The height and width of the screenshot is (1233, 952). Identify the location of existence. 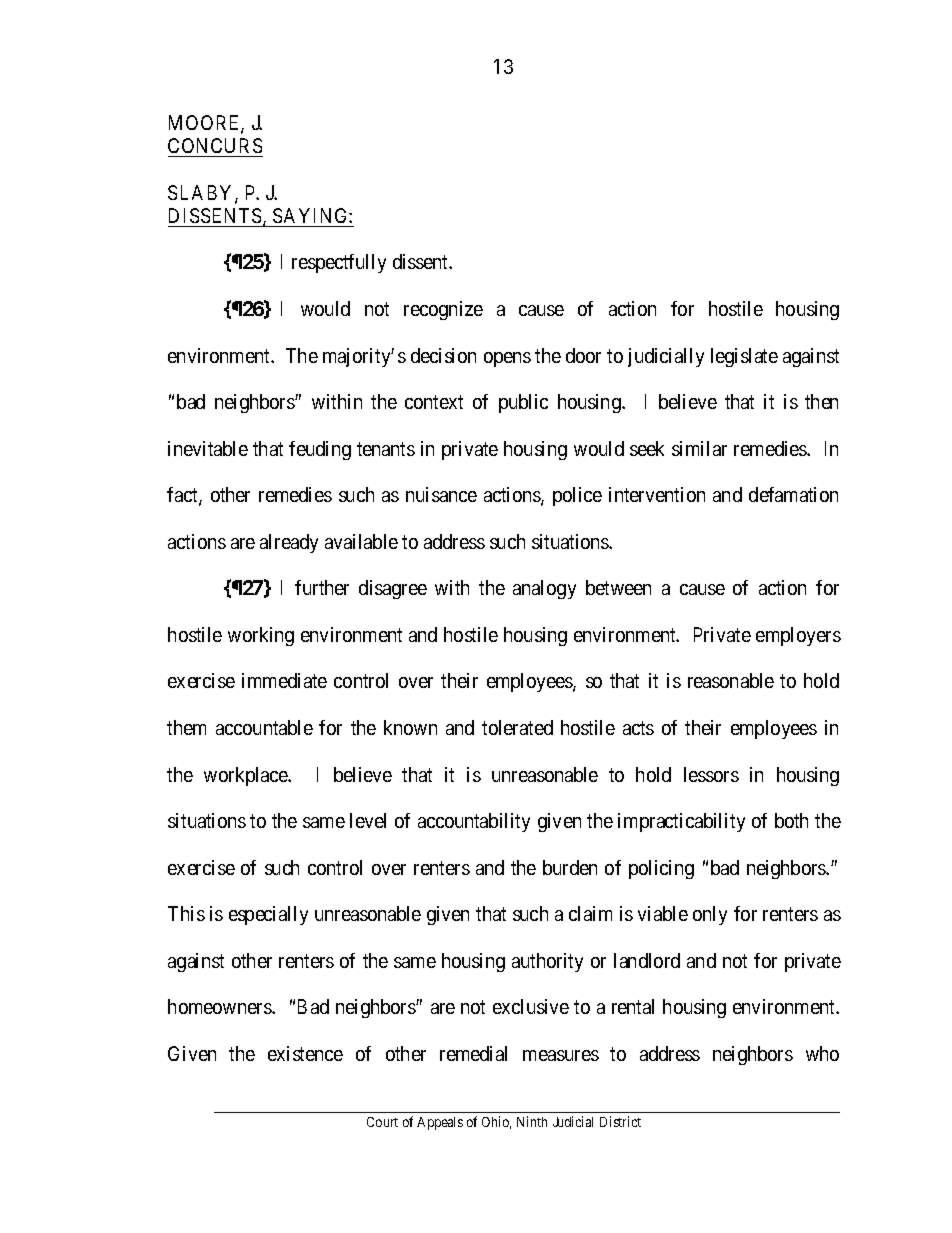
(305, 1053).
